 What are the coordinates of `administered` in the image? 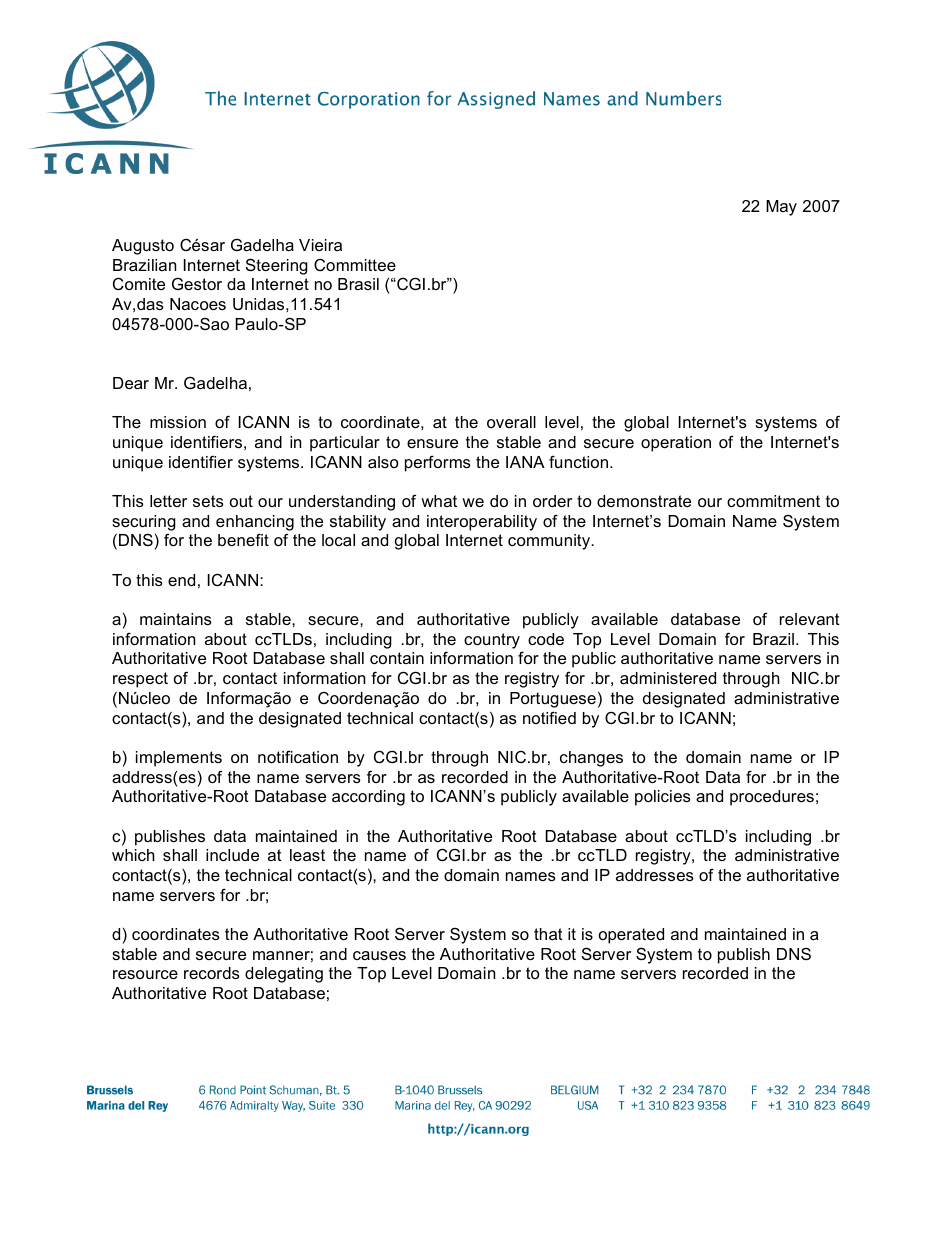 It's located at (668, 678).
